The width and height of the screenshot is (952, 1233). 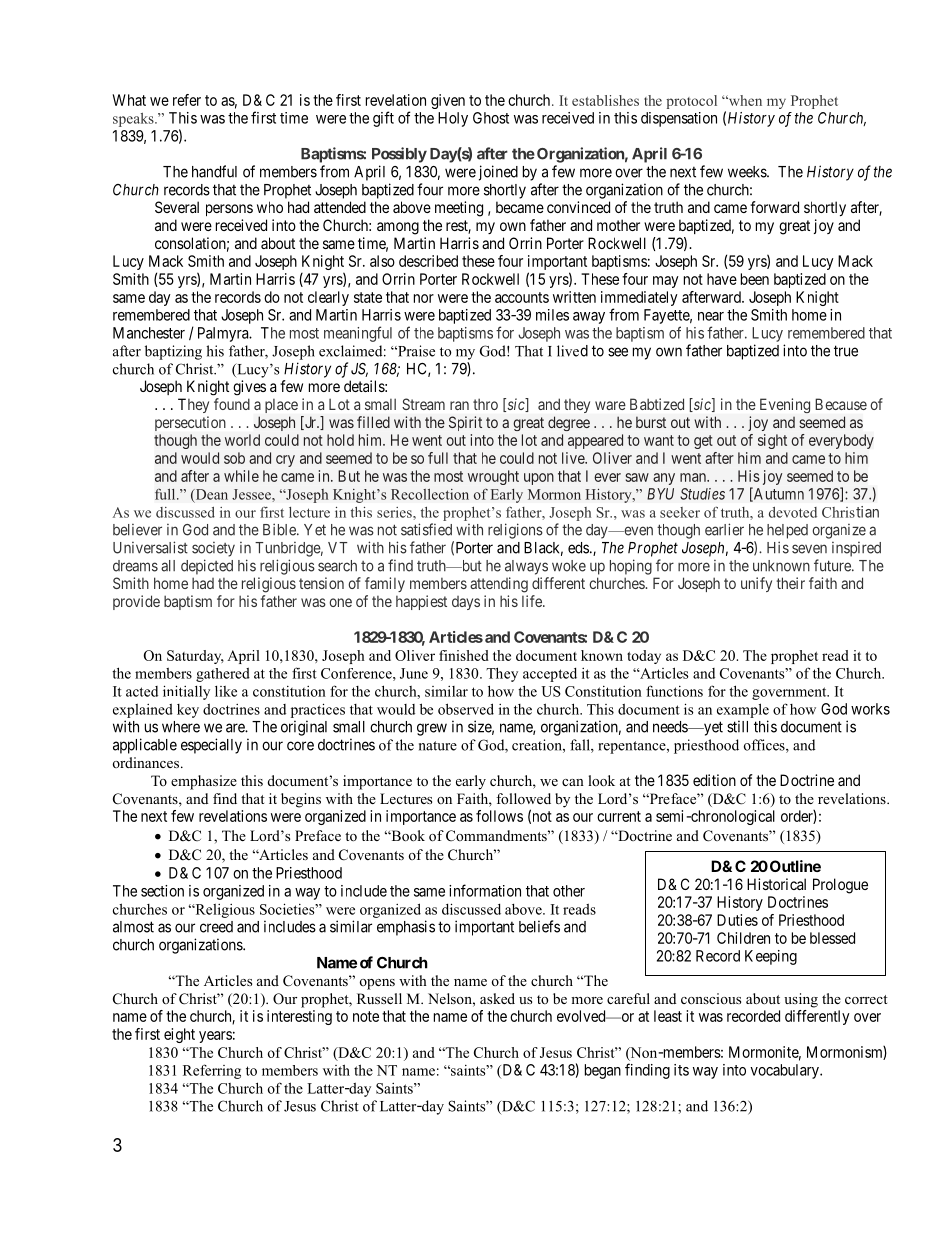 I want to click on especially, so click(x=211, y=746).
